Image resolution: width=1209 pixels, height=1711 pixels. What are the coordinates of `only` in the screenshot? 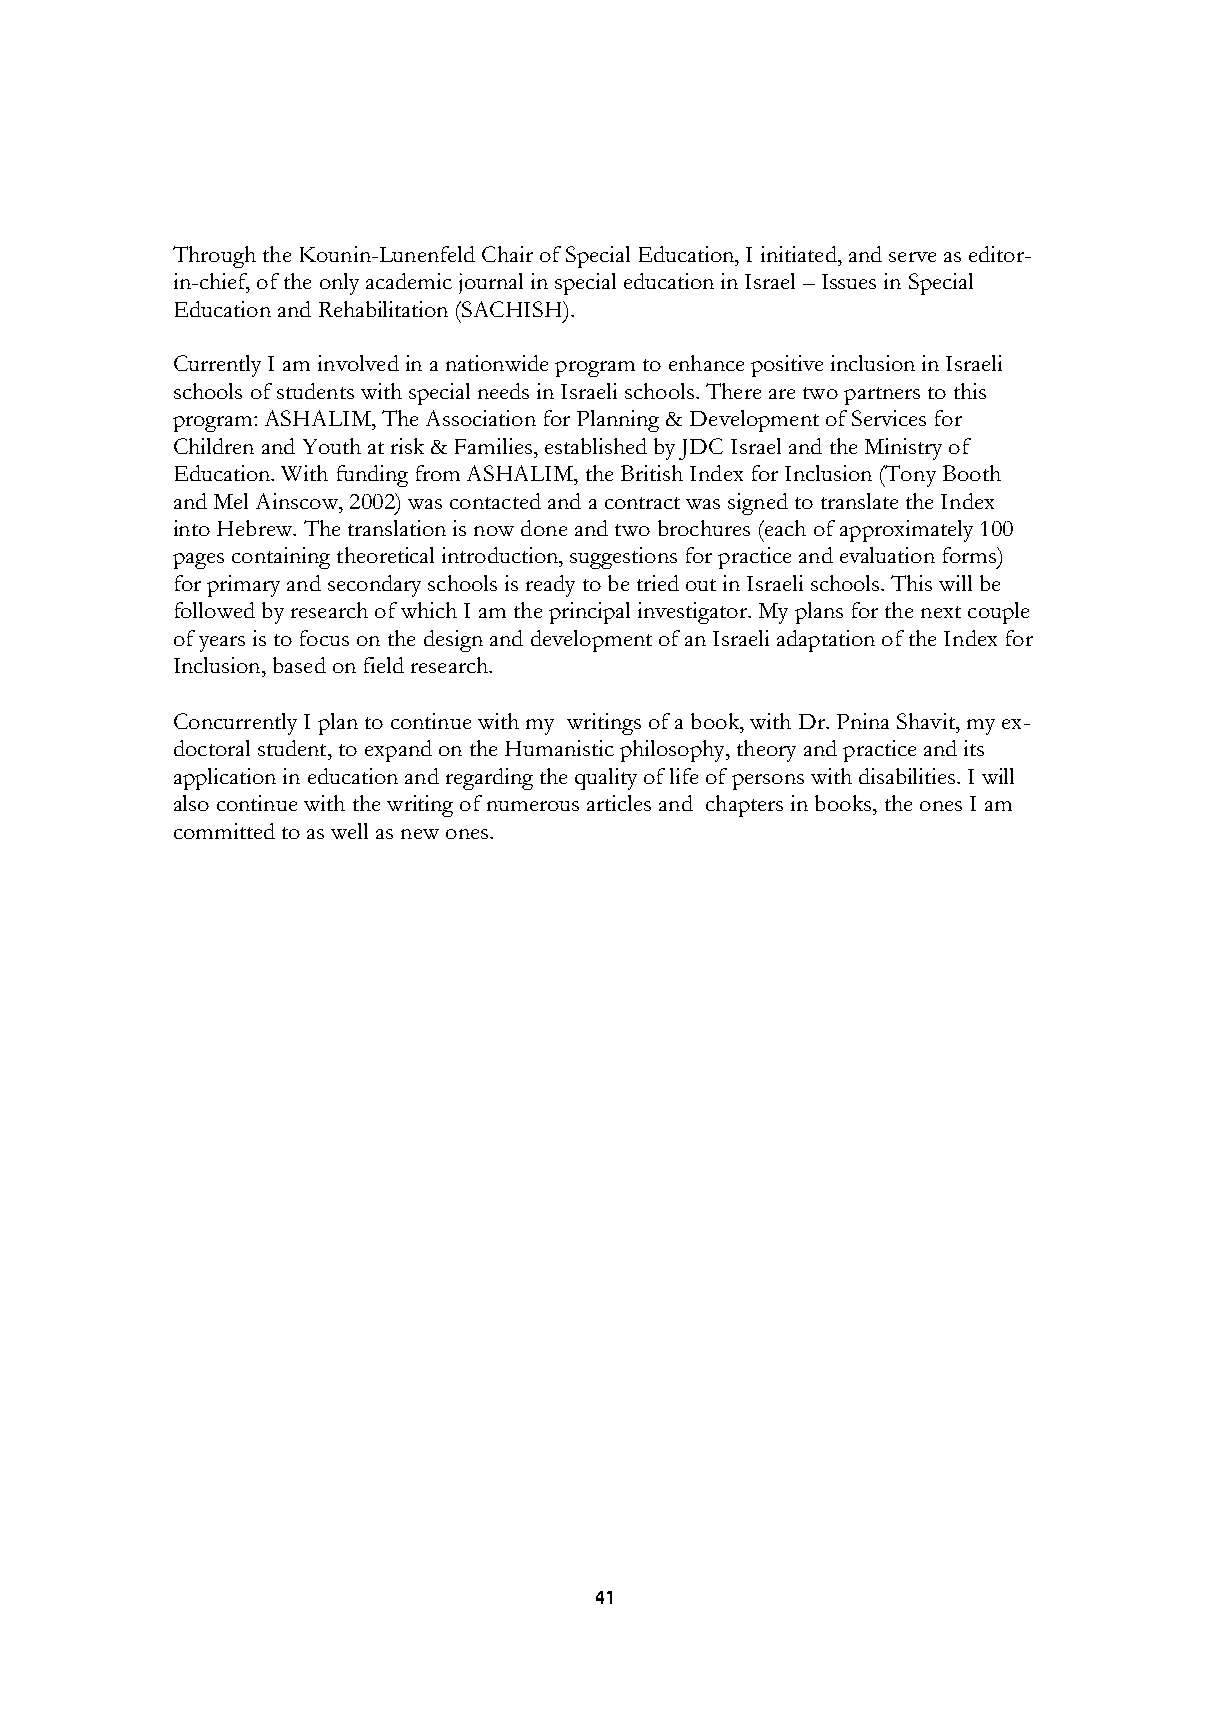 It's located at (339, 284).
